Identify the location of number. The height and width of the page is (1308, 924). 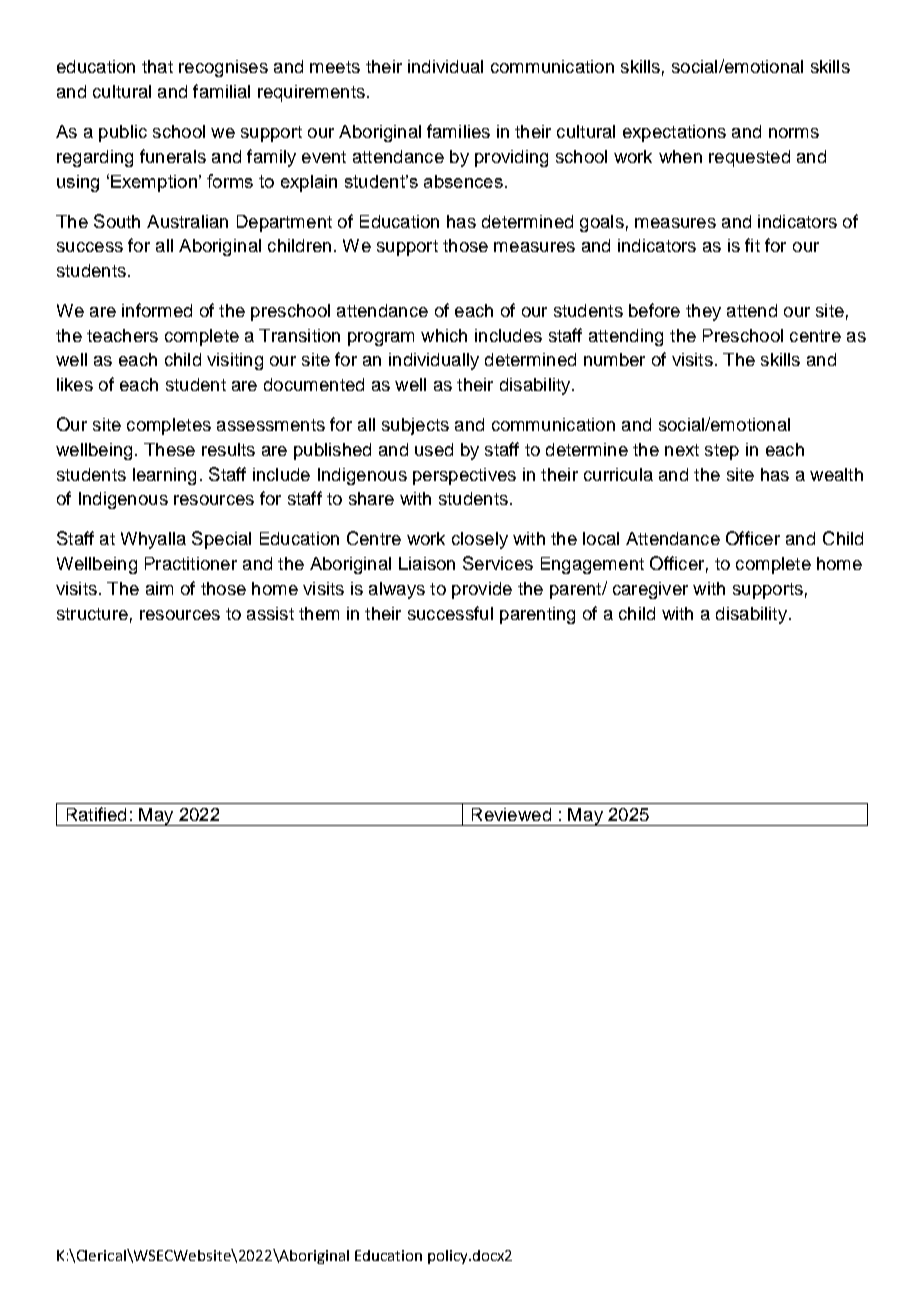
(614, 359).
